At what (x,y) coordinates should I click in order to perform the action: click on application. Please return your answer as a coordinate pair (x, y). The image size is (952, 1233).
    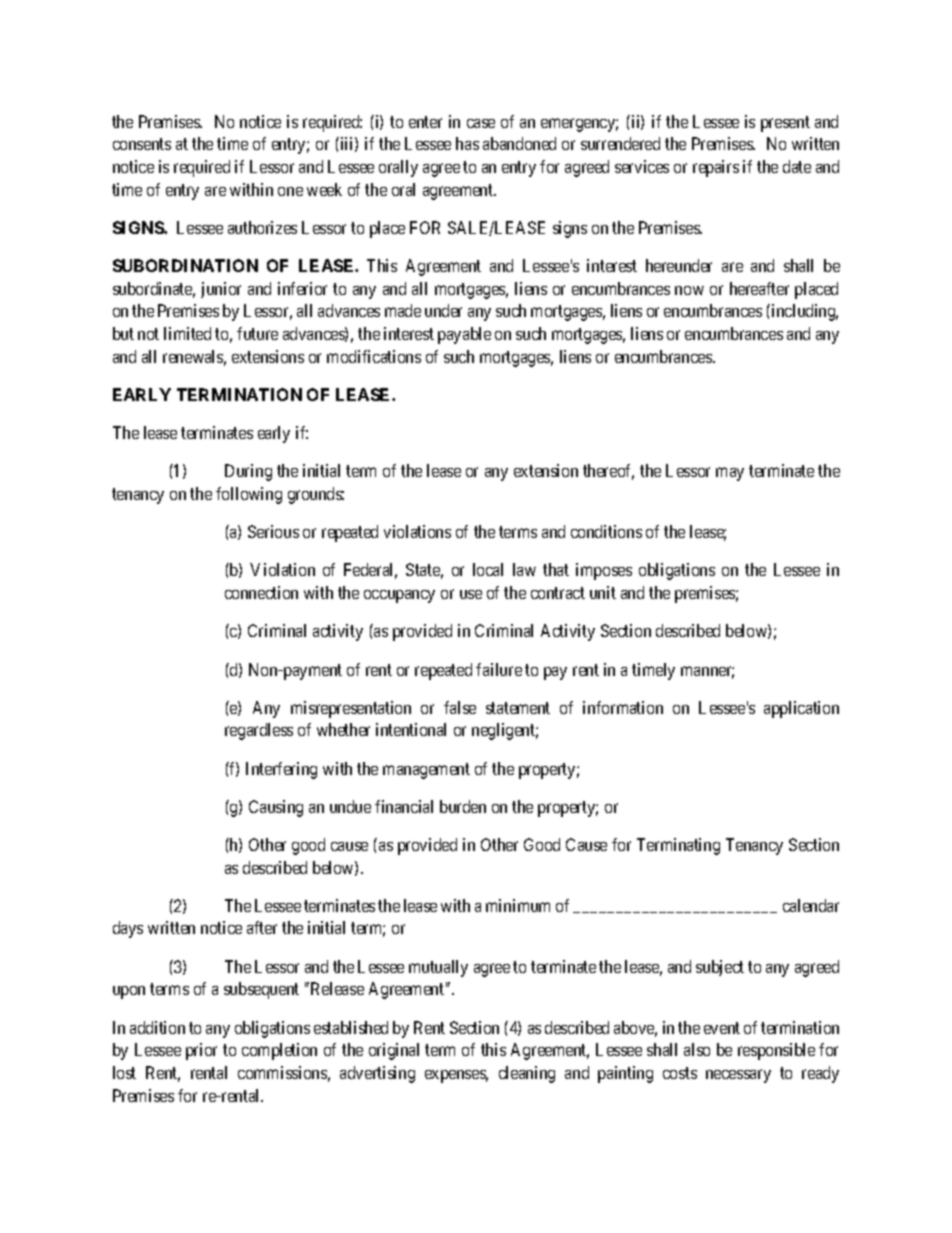
    Looking at the image, I should click on (801, 709).
